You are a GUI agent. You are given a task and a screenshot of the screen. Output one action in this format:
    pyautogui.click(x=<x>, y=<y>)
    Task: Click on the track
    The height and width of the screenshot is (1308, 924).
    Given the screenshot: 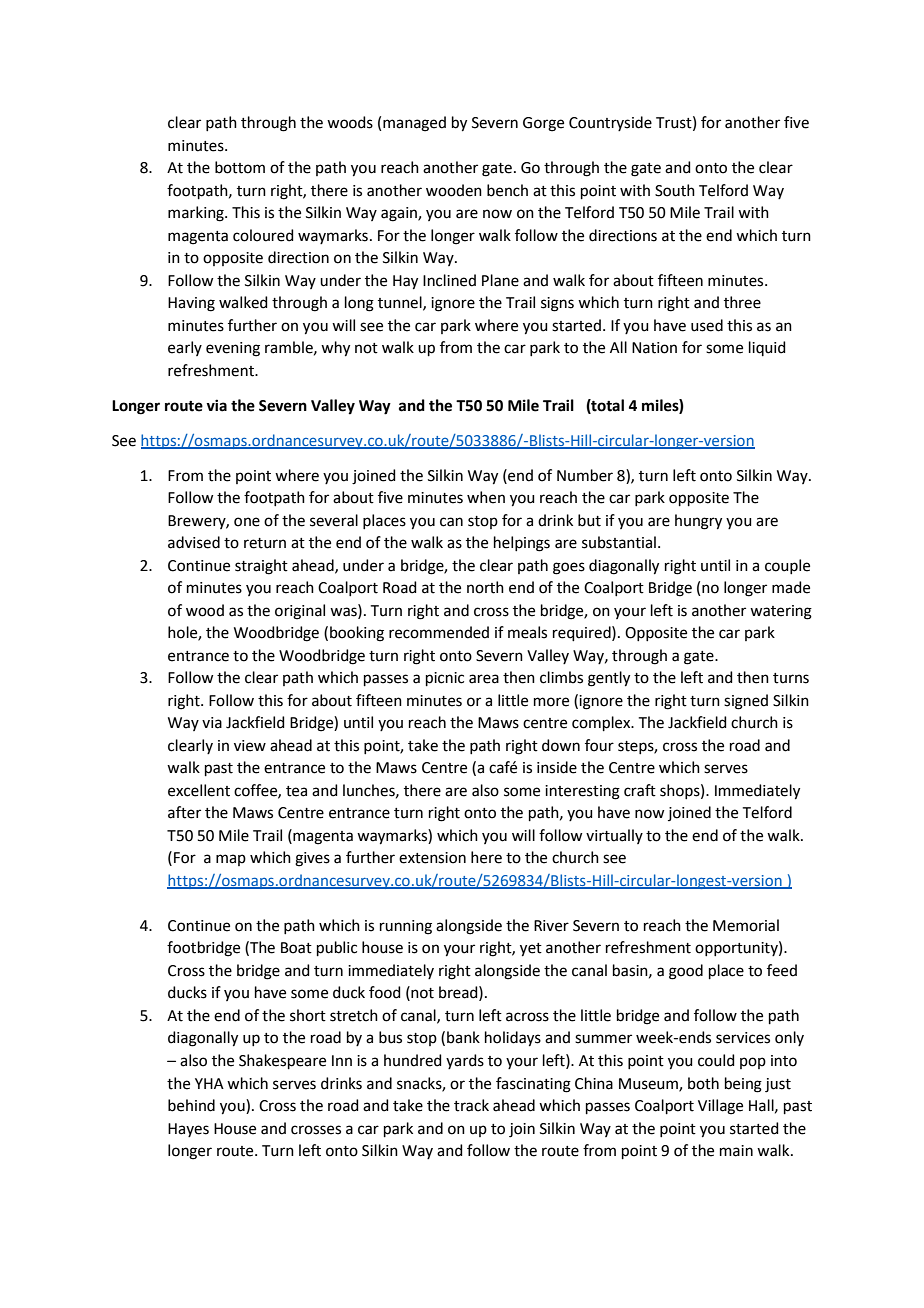 What is the action you would take?
    pyautogui.click(x=471, y=1105)
